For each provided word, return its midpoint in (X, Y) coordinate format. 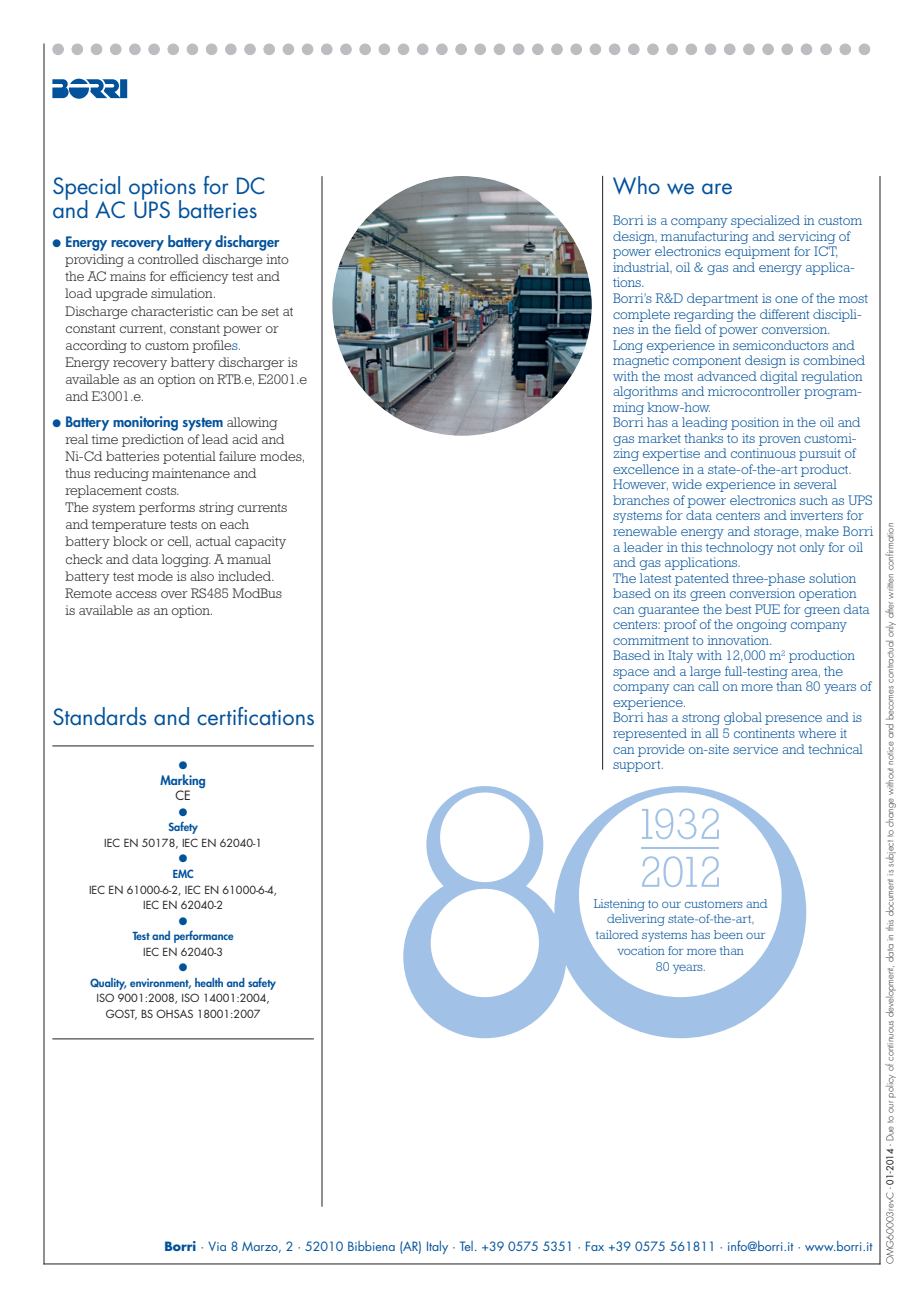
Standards (99, 716)
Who (636, 185)
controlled (168, 259)
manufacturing (705, 237)
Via (217, 1246)
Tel (466, 1246)
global (743, 718)
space (631, 674)
